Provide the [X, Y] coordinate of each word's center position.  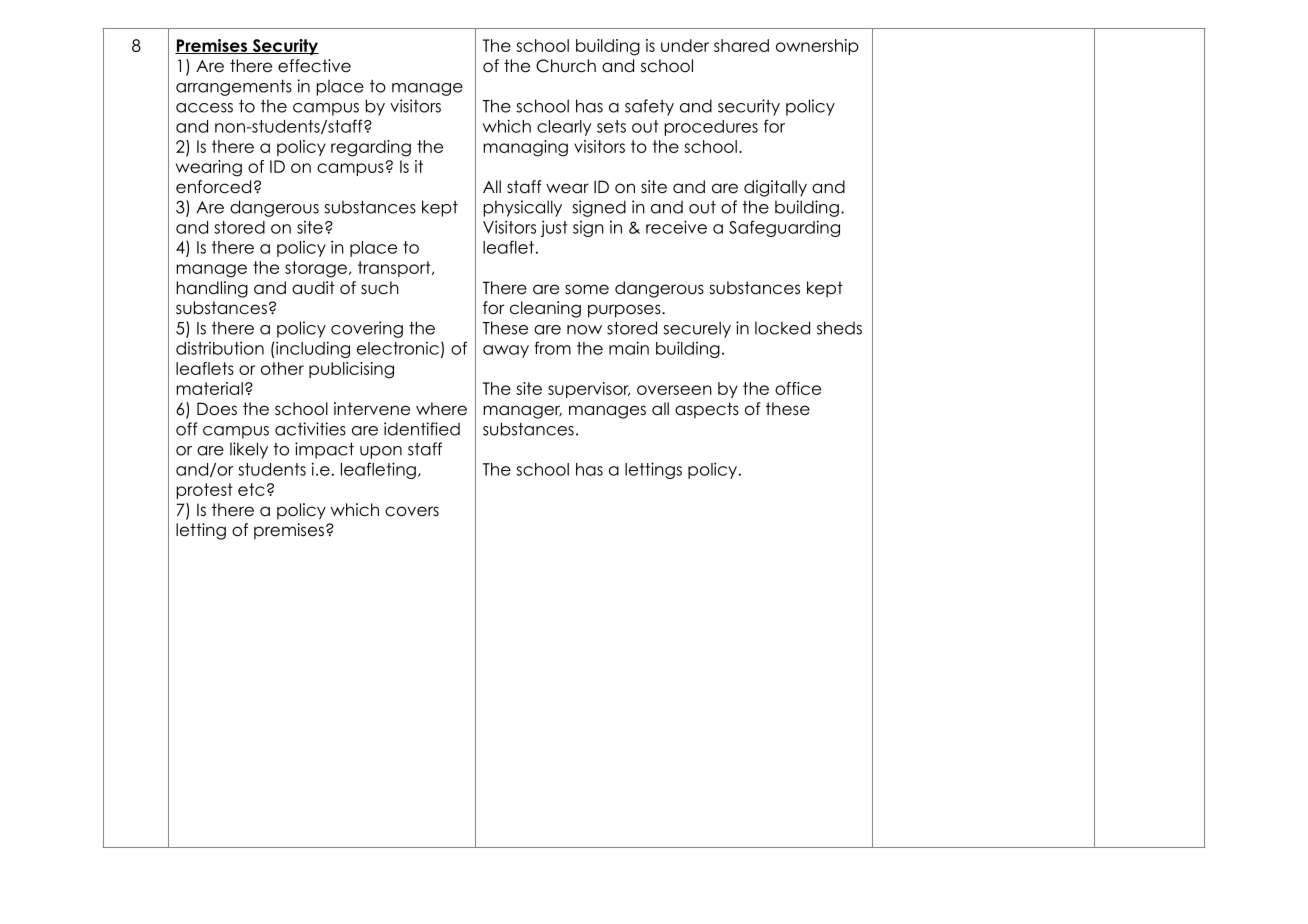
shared [741, 45]
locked [782, 328]
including [312, 349]
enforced [213, 187]
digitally [775, 188]
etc [251, 489]
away [506, 351]
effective [314, 66]
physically [523, 208]
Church [566, 66]
